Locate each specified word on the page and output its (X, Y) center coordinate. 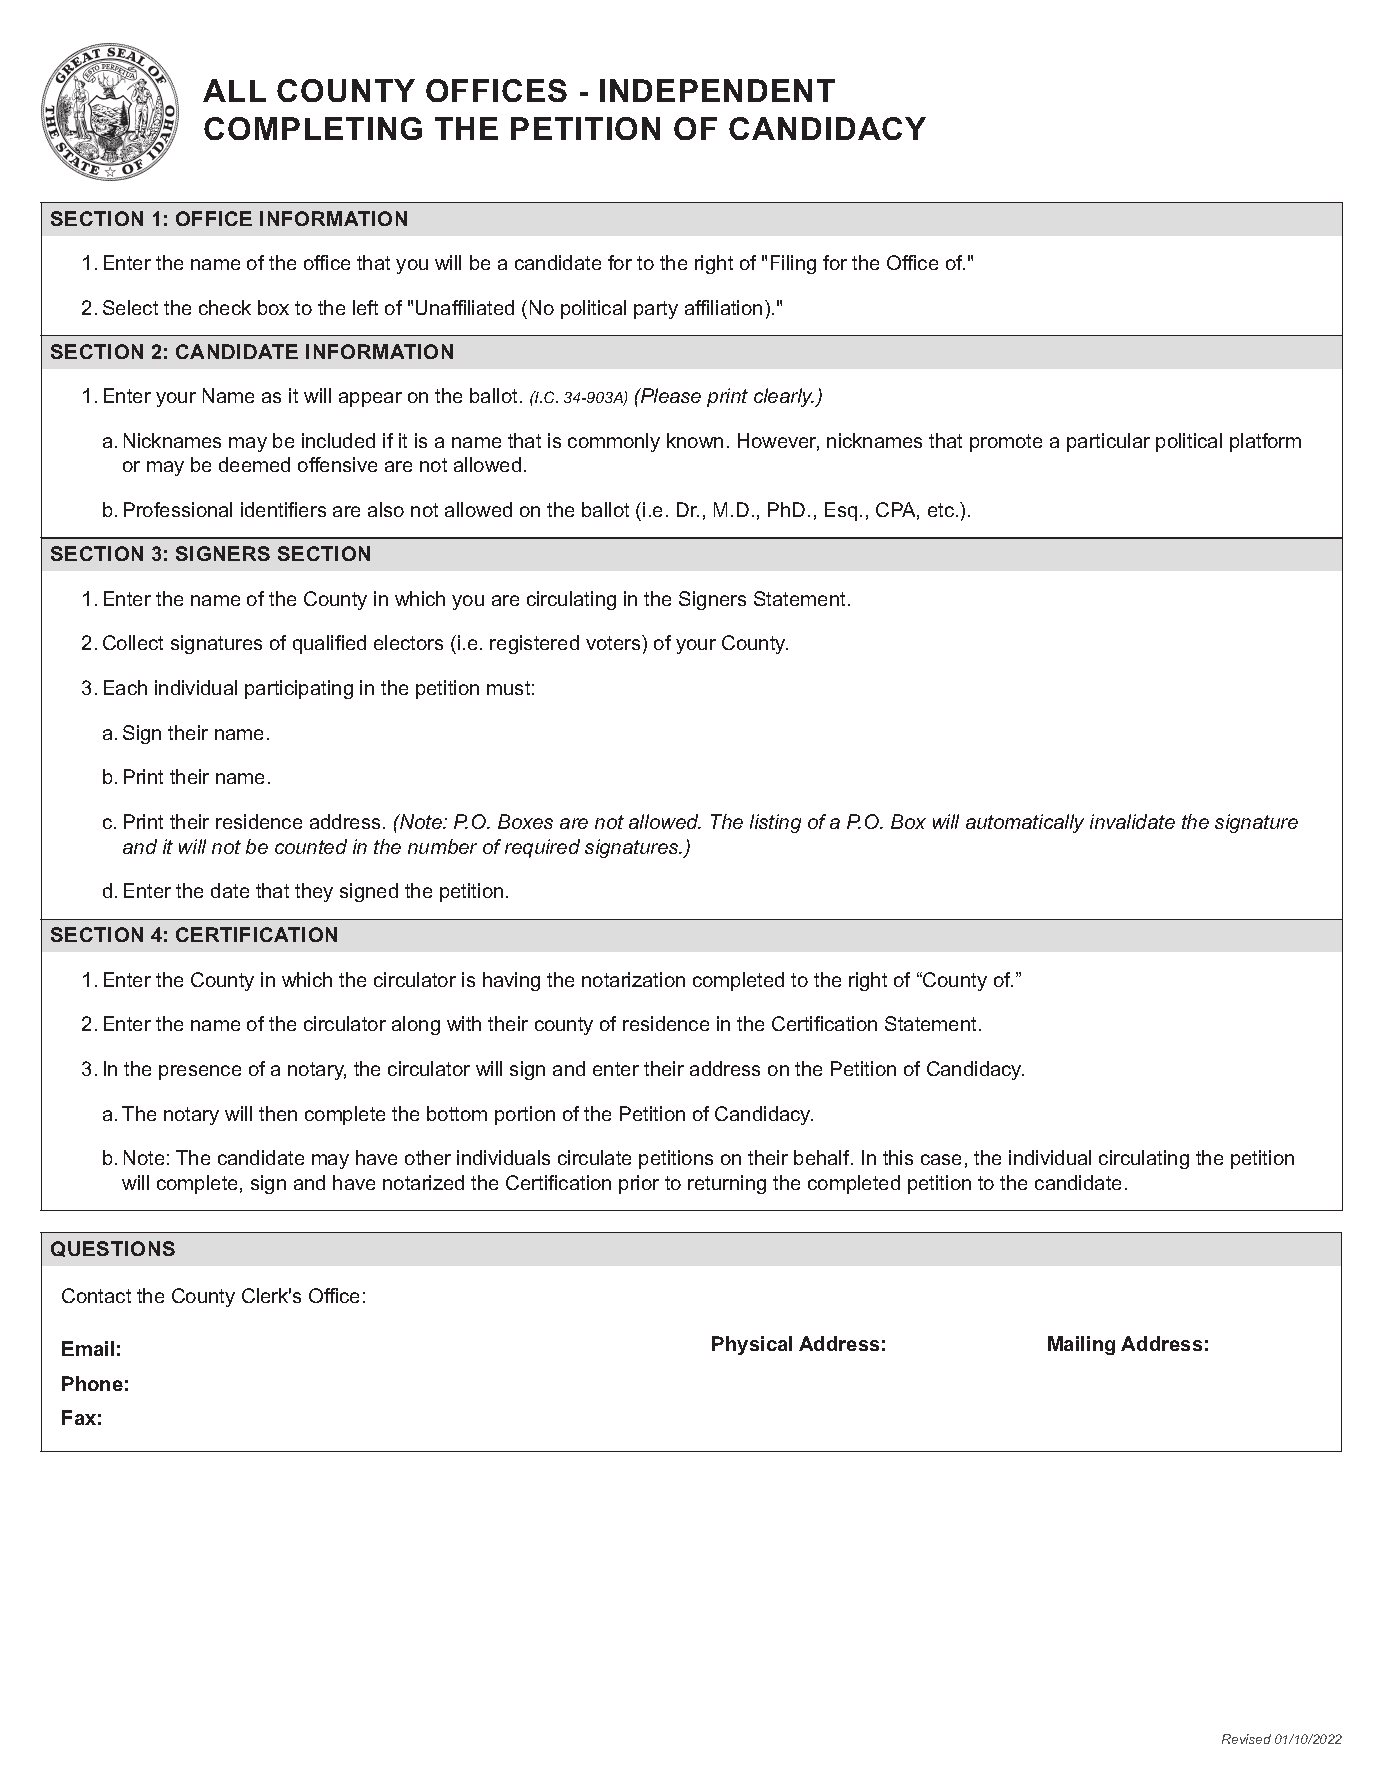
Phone (92, 1383)
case (941, 1159)
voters (614, 642)
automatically (1025, 823)
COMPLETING (313, 128)
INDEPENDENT (717, 90)
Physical (752, 1345)
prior (639, 1184)
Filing (793, 264)
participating (299, 689)
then (278, 1113)
